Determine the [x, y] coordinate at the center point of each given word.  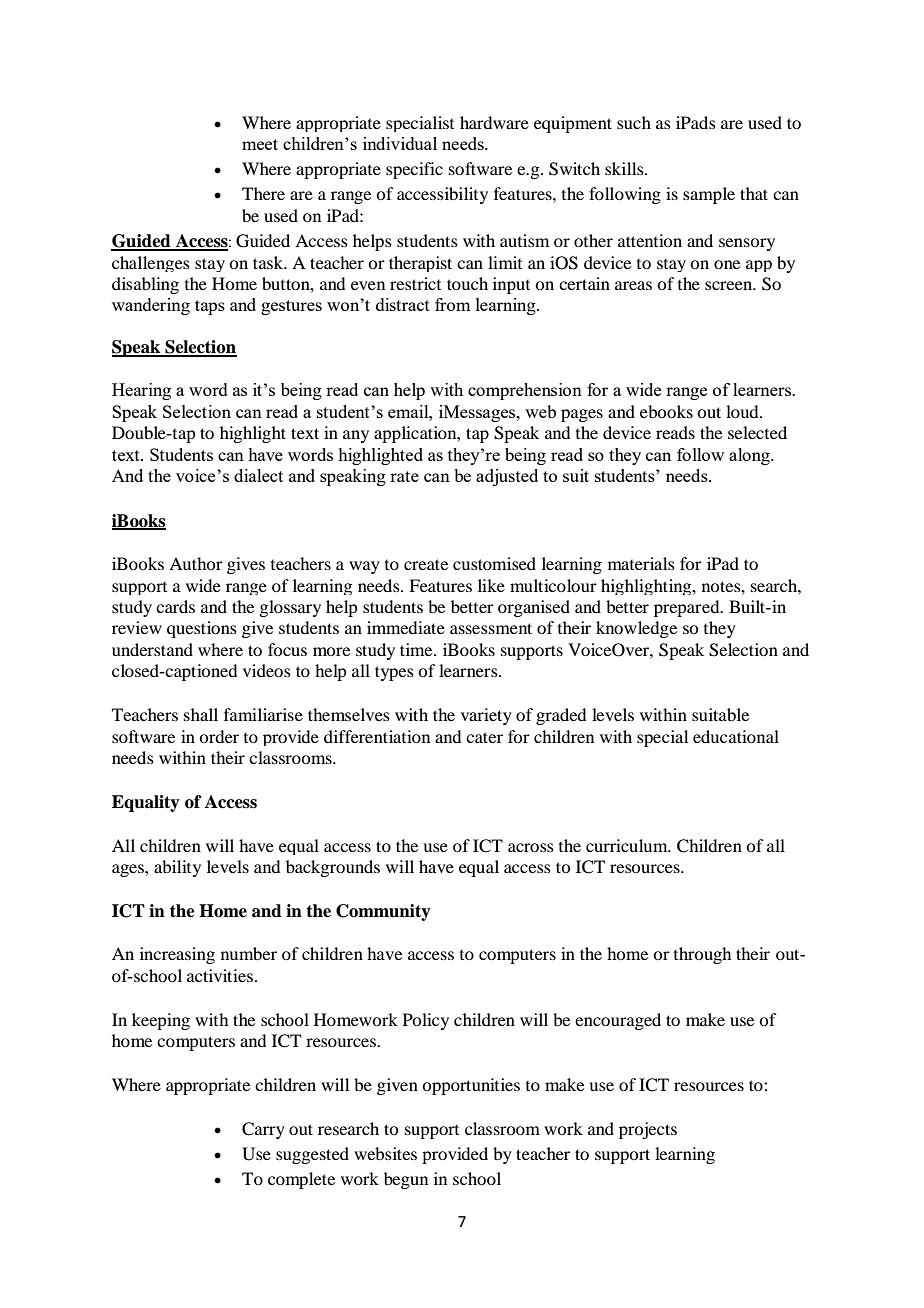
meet [260, 144]
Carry [263, 1130]
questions [202, 629]
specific [414, 170]
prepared [688, 608]
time [417, 649]
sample [709, 195]
